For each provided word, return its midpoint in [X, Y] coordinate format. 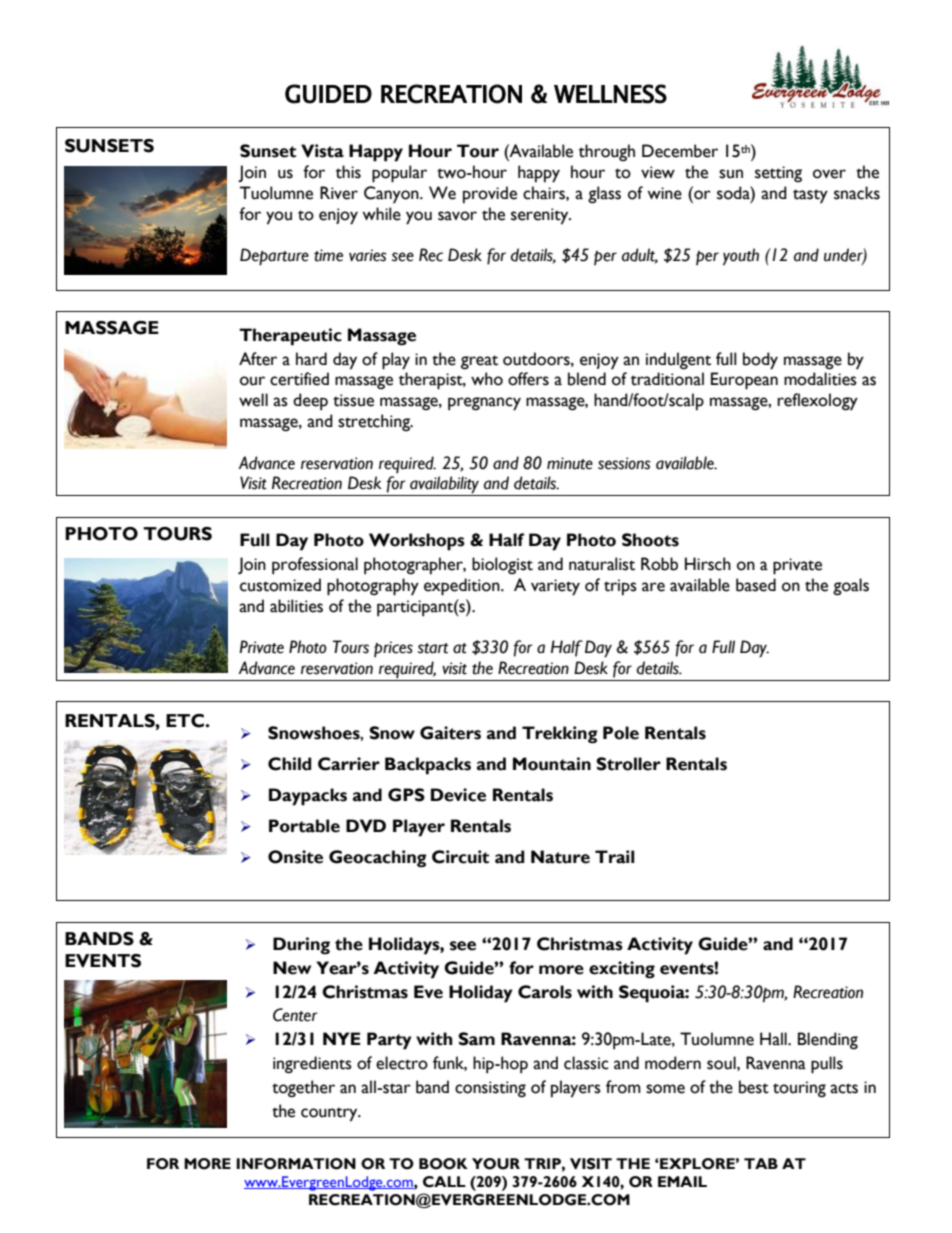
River [339, 193]
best [754, 1087]
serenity [541, 216]
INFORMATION [296, 1164]
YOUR [496, 1164]
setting [778, 174]
